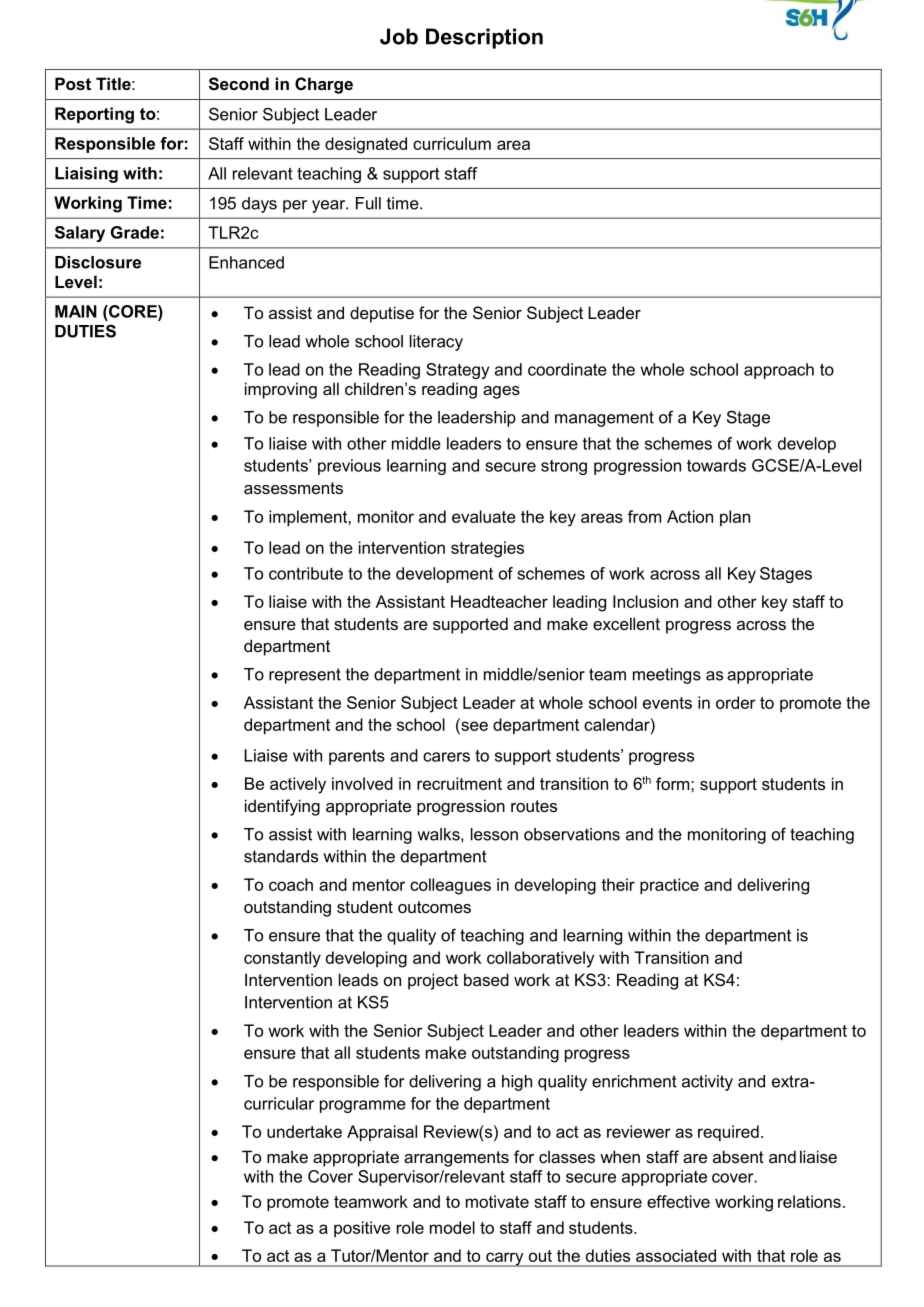 The image size is (924, 1307). I want to click on practice, so click(669, 886).
